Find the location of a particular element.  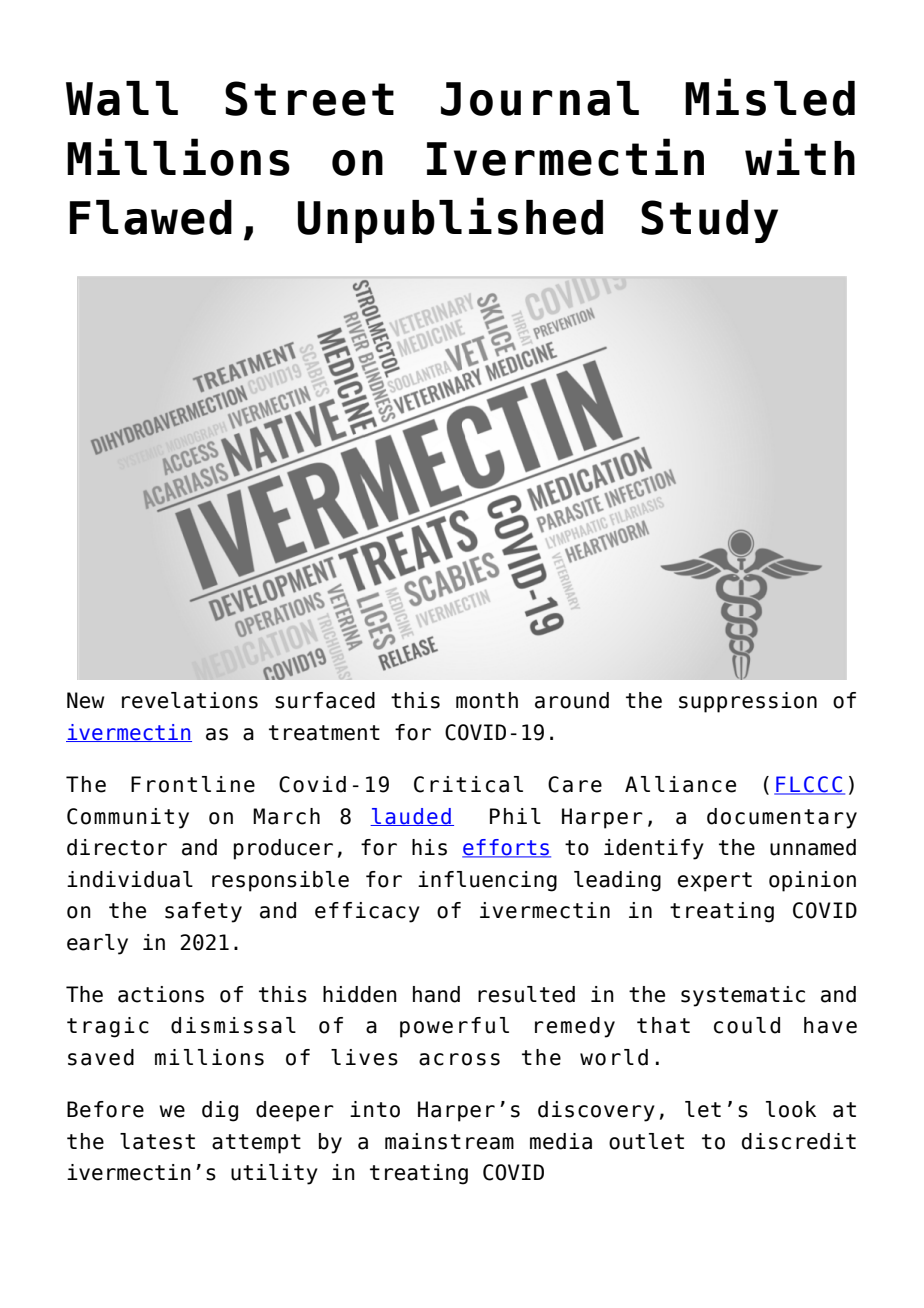

revelations is located at coordinates (190, 700).
